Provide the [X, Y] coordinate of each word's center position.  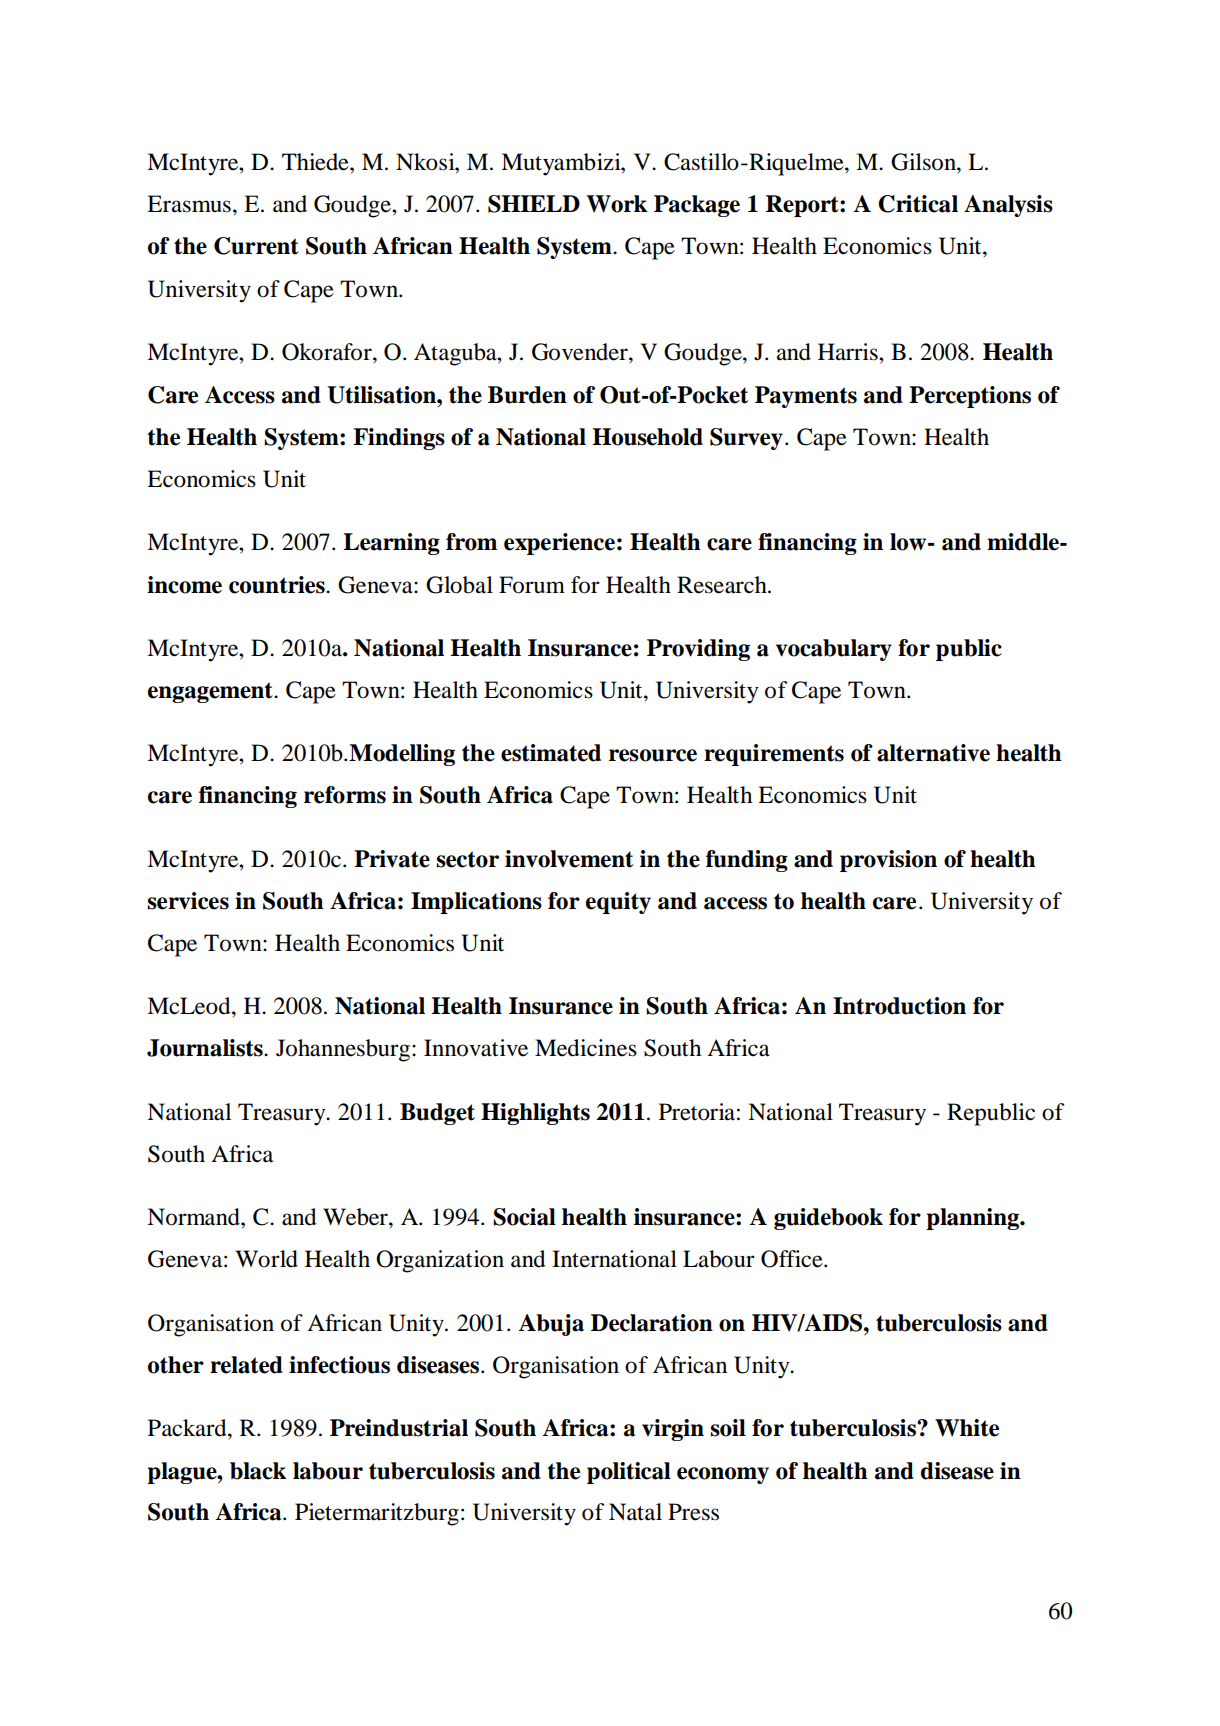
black [258, 1471]
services [188, 901]
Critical [918, 204]
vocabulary [834, 650]
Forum [532, 585]
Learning [391, 544]
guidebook [828, 1219]
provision [888, 861]
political [629, 1473]
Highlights [535, 1114]
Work [617, 204]
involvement [569, 859]
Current [256, 246]
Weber [356, 1217]
